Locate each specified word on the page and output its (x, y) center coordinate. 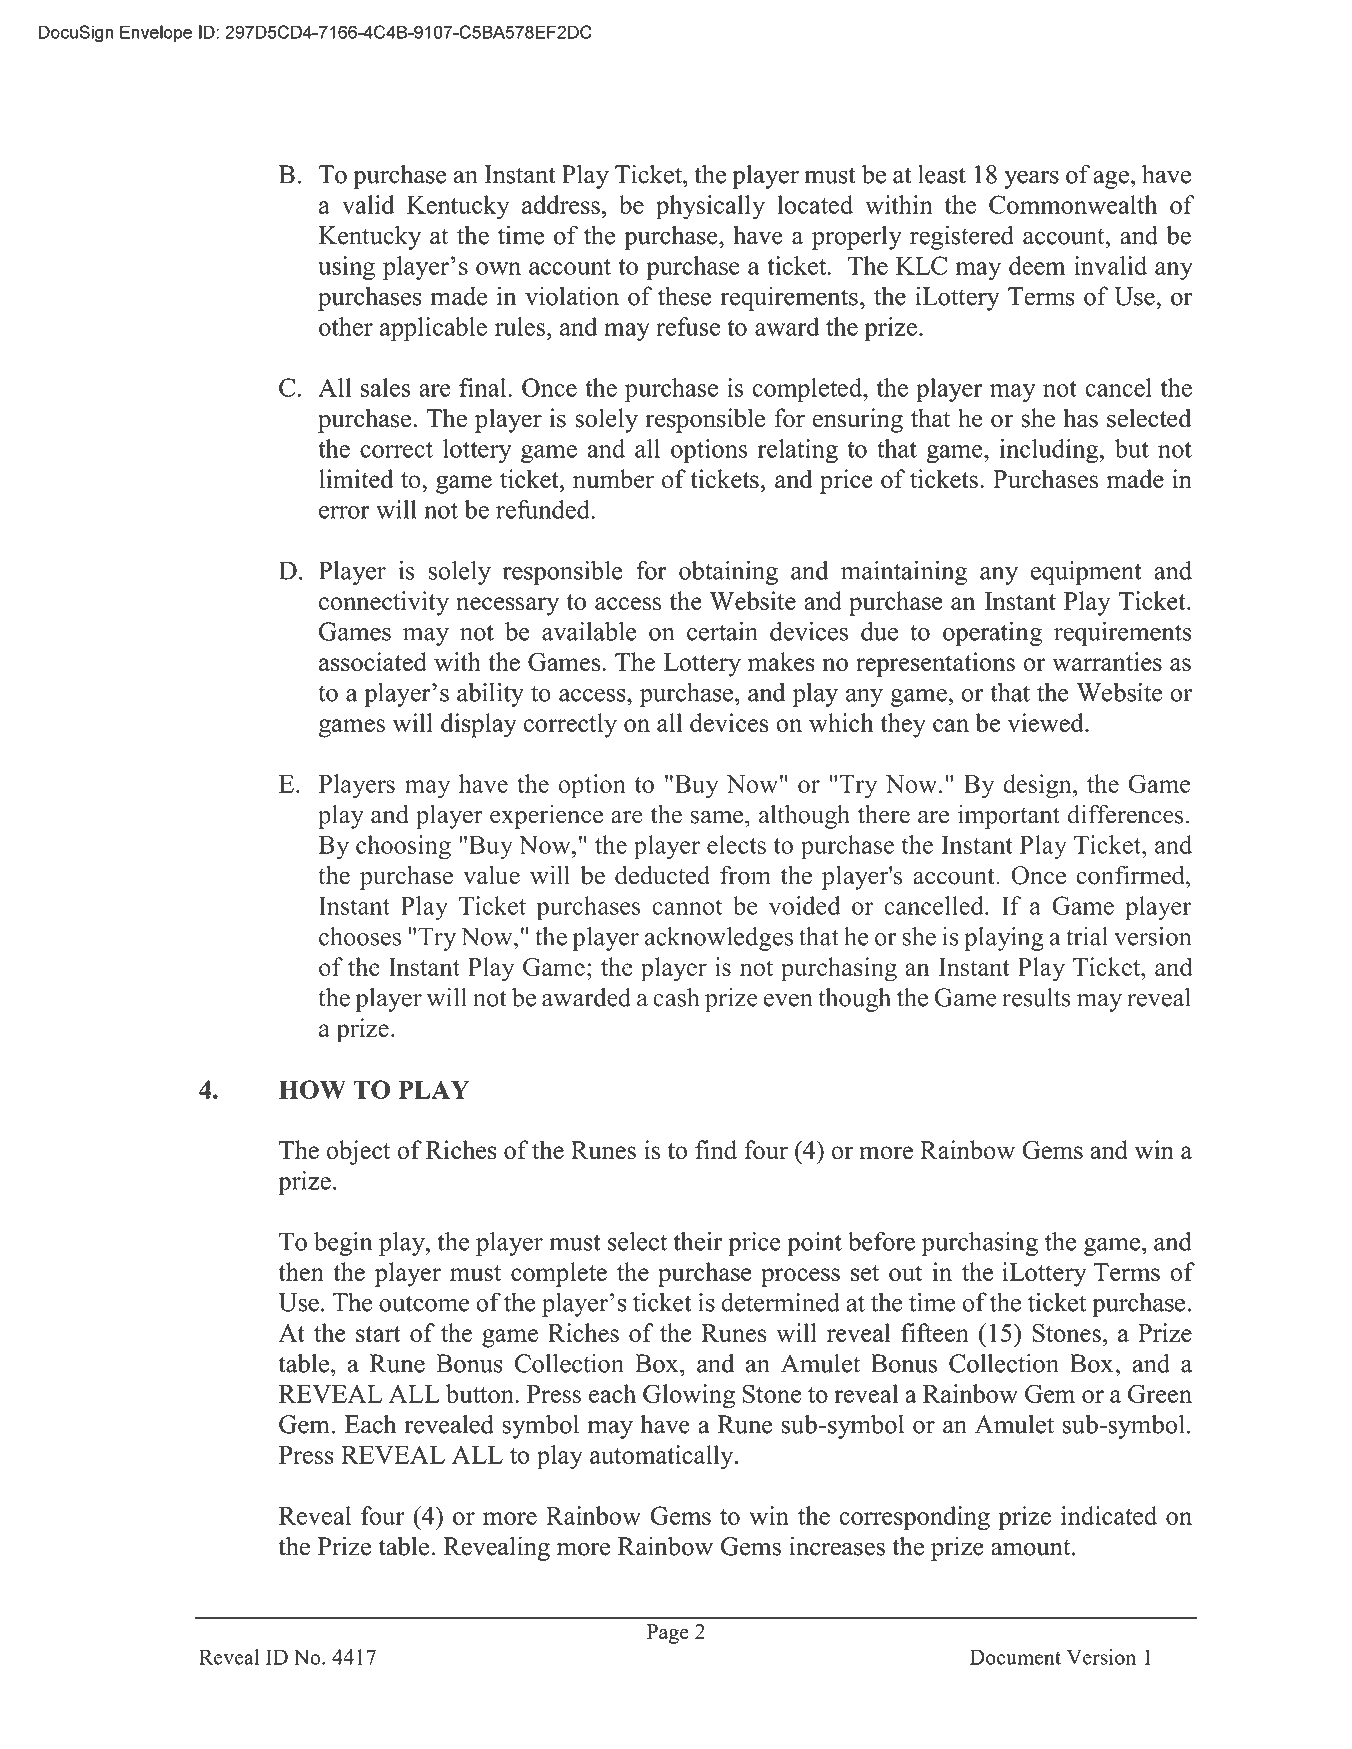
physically (710, 207)
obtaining (728, 573)
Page (668, 1634)
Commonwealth (1073, 204)
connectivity (384, 603)
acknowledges (719, 939)
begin (343, 1244)
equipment (1086, 573)
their (698, 1241)
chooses (360, 936)
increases (837, 1546)
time (521, 235)
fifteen (935, 1332)
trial (1087, 936)
